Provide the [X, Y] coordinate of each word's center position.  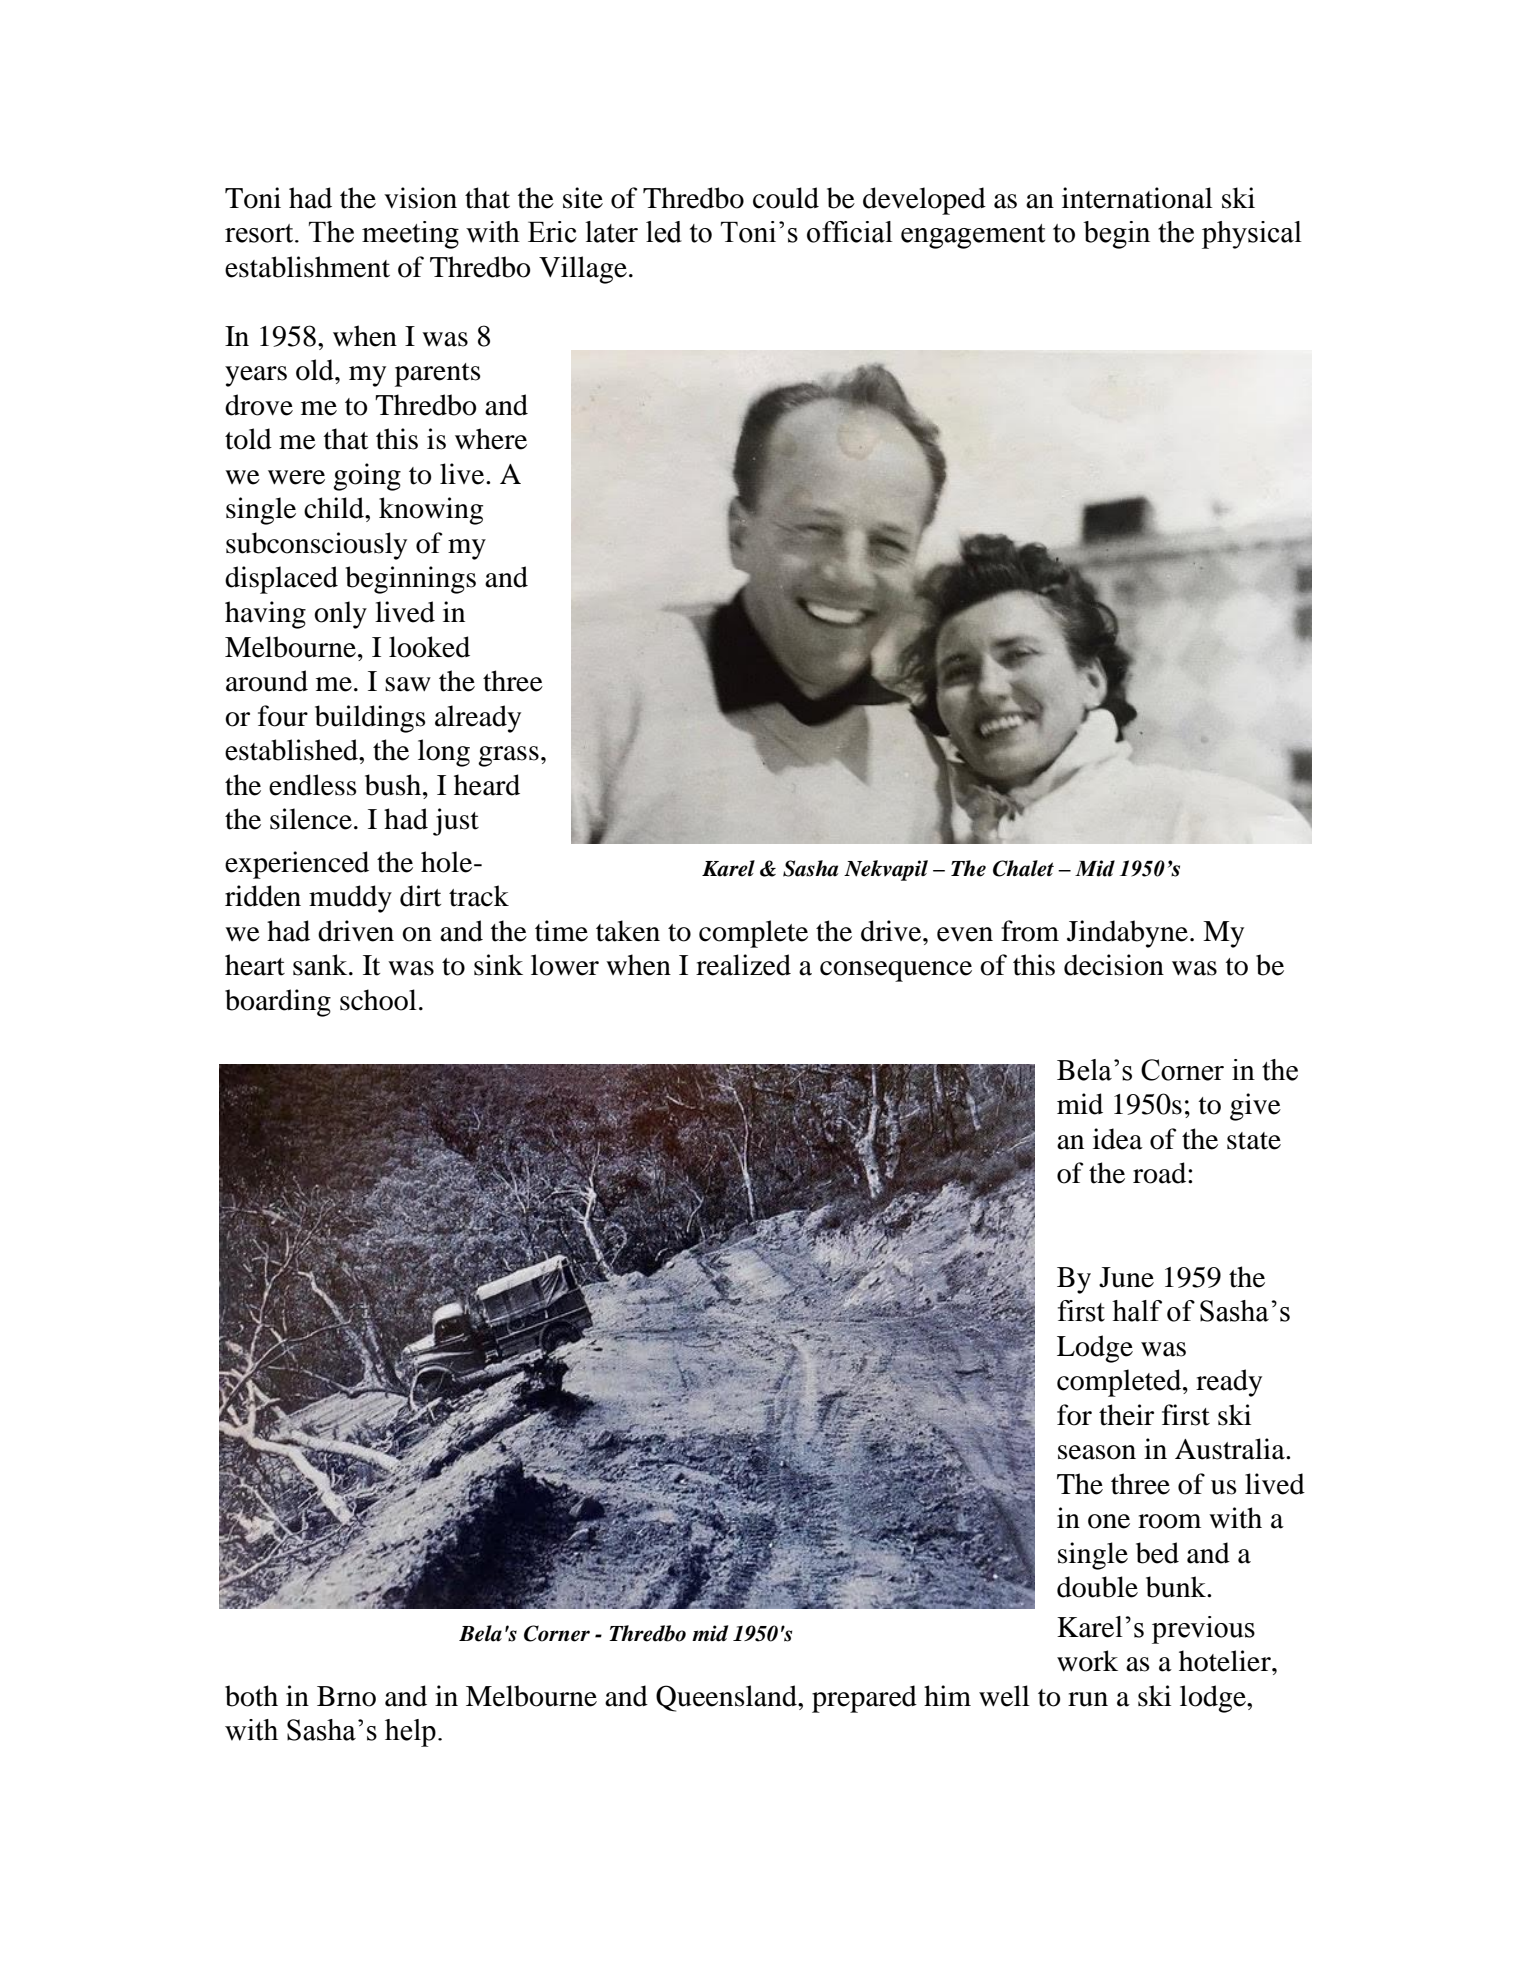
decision [1114, 965]
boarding [278, 1003]
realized [743, 965]
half [1137, 1311]
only [340, 615]
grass [508, 756]
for [1074, 1415]
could [786, 198]
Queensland [727, 1698]
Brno [346, 1696]
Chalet [1023, 868]
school [378, 1000]
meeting [410, 235]
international [1137, 198]
